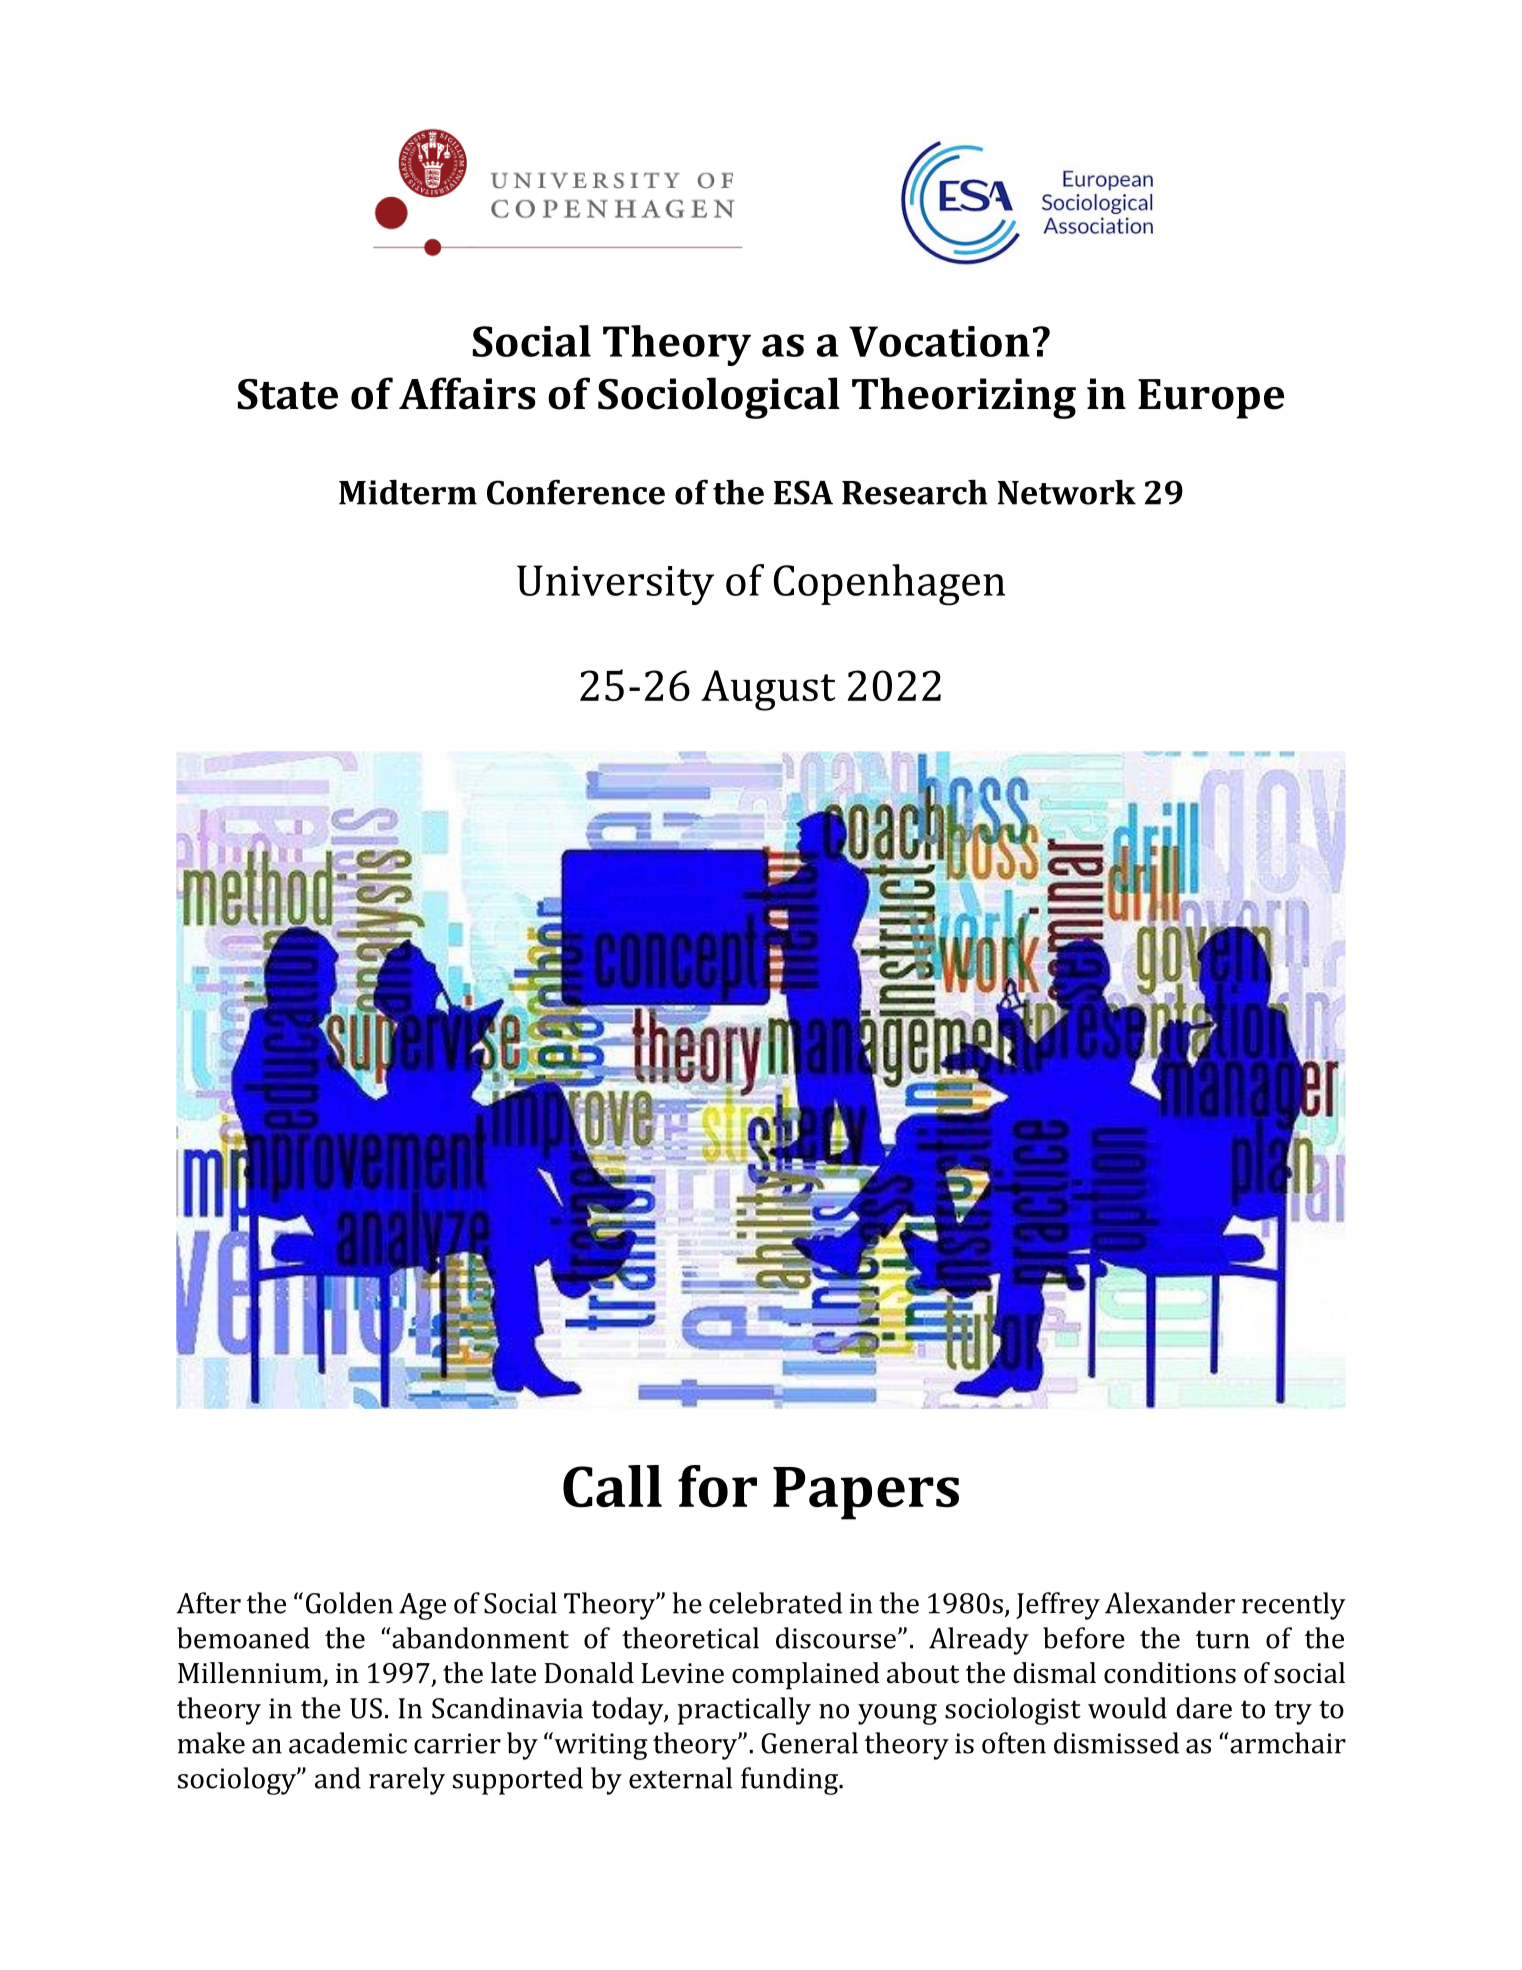 Image resolution: width=1522 pixels, height=1970 pixels. Describe the element at coordinates (719, 398) in the screenshot. I see `Sociological` at that location.
